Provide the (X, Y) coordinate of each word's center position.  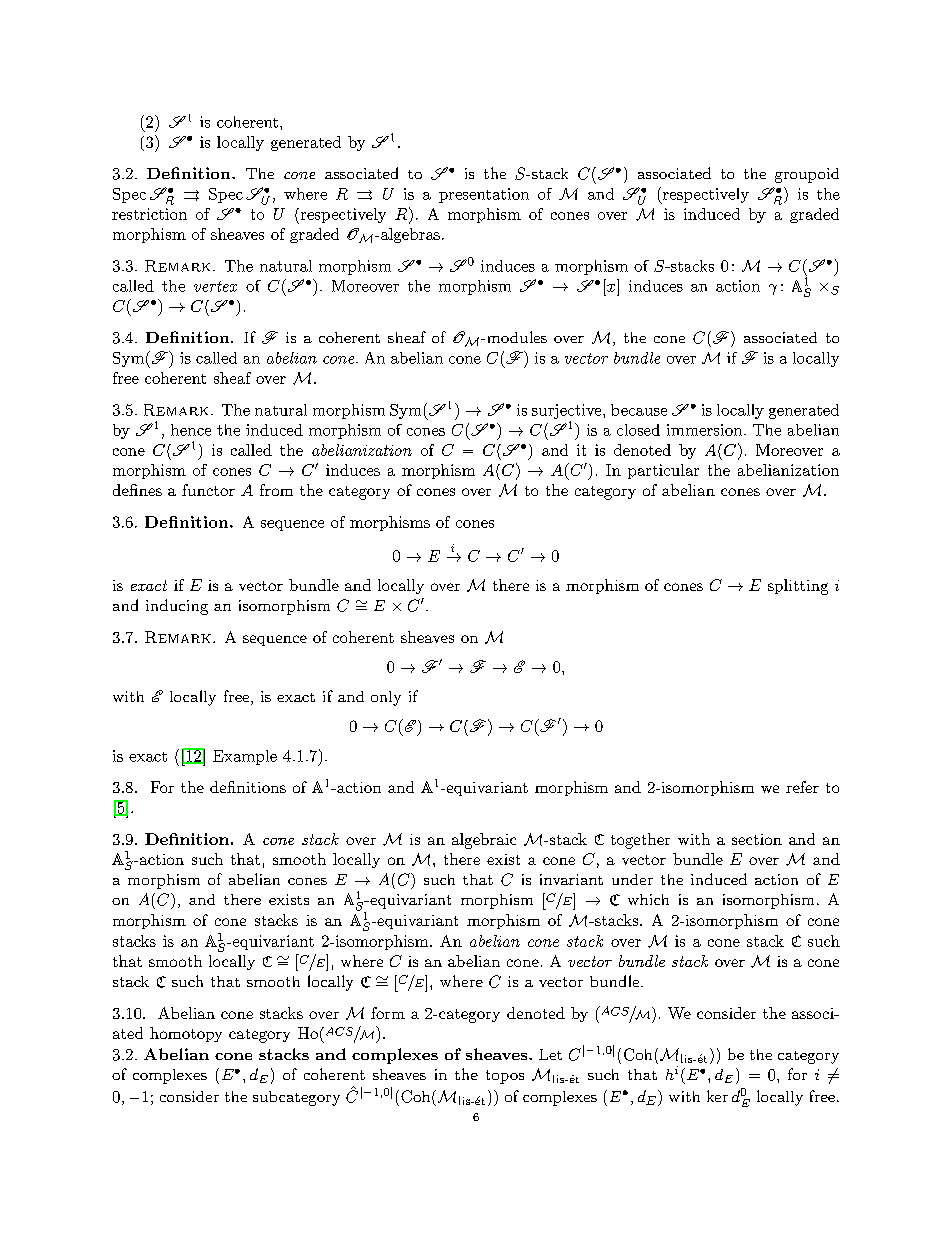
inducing (177, 607)
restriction (149, 214)
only (386, 698)
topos (505, 1077)
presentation (484, 195)
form (388, 1013)
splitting (798, 587)
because (639, 410)
